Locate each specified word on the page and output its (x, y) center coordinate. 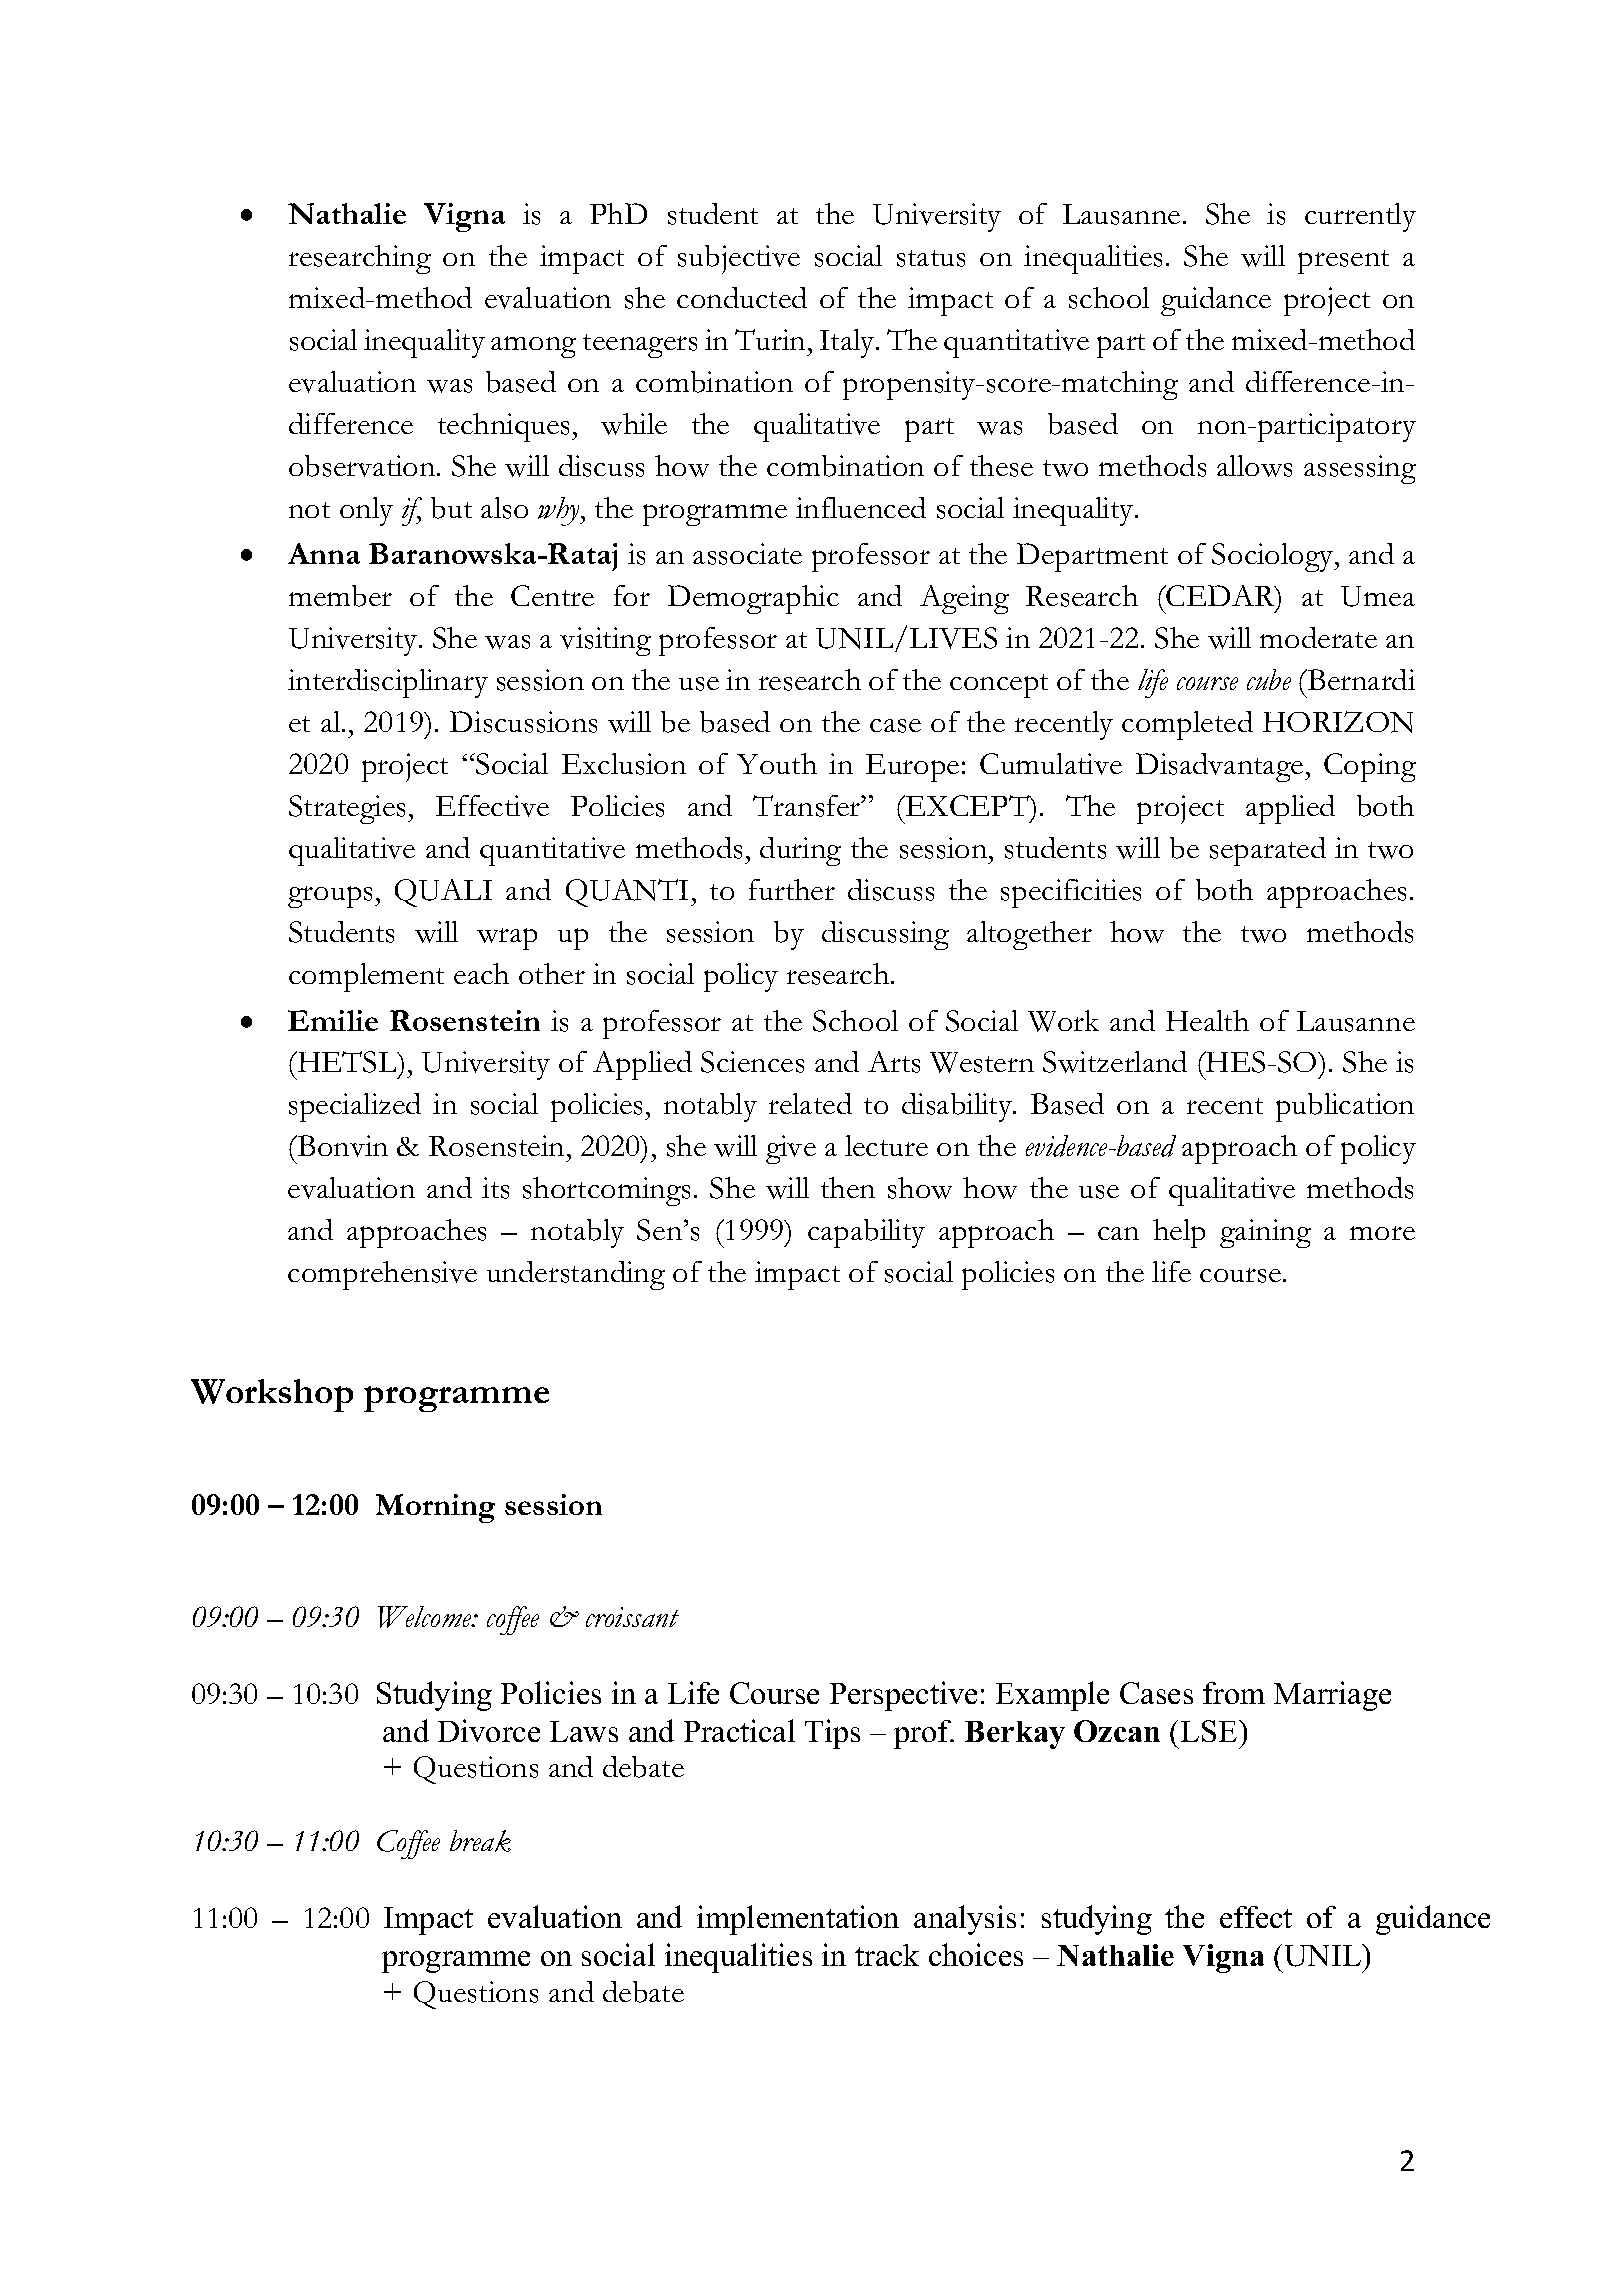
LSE (1210, 1731)
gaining (1265, 1233)
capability (866, 1233)
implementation (798, 1920)
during (800, 851)
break (480, 1841)
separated (1268, 851)
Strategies (349, 809)
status (931, 258)
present (1343, 262)
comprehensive (382, 1275)
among (533, 347)
